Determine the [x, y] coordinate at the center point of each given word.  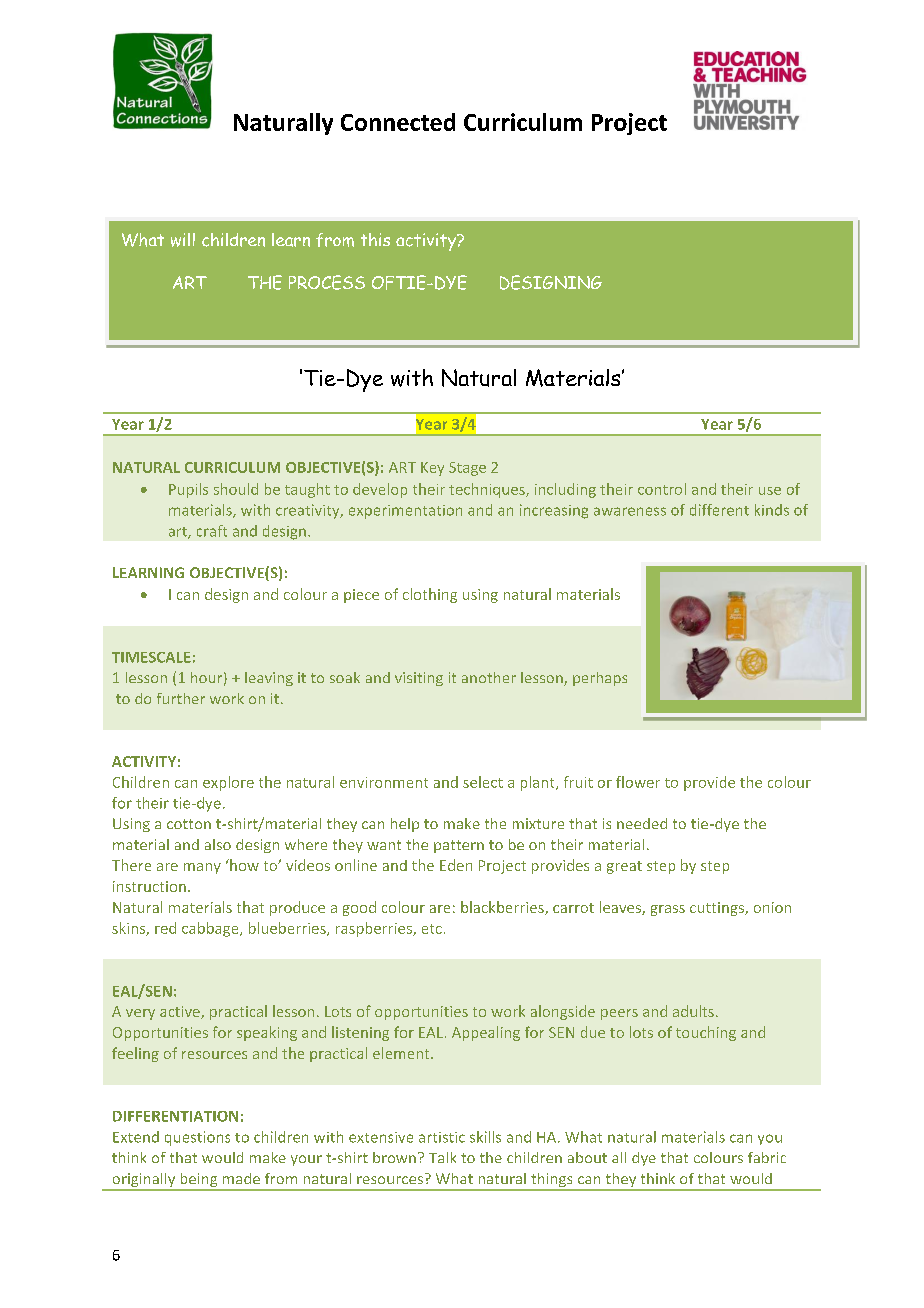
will [183, 240]
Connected [398, 122]
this [375, 239]
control [662, 489]
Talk [442, 1157]
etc [432, 929]
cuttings [718, 909]
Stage [467, 469]
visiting [419, 679]
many [202, 868]
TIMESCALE [151, 657]
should [236, 489]
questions [197, 1138]
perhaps [600, 679]
